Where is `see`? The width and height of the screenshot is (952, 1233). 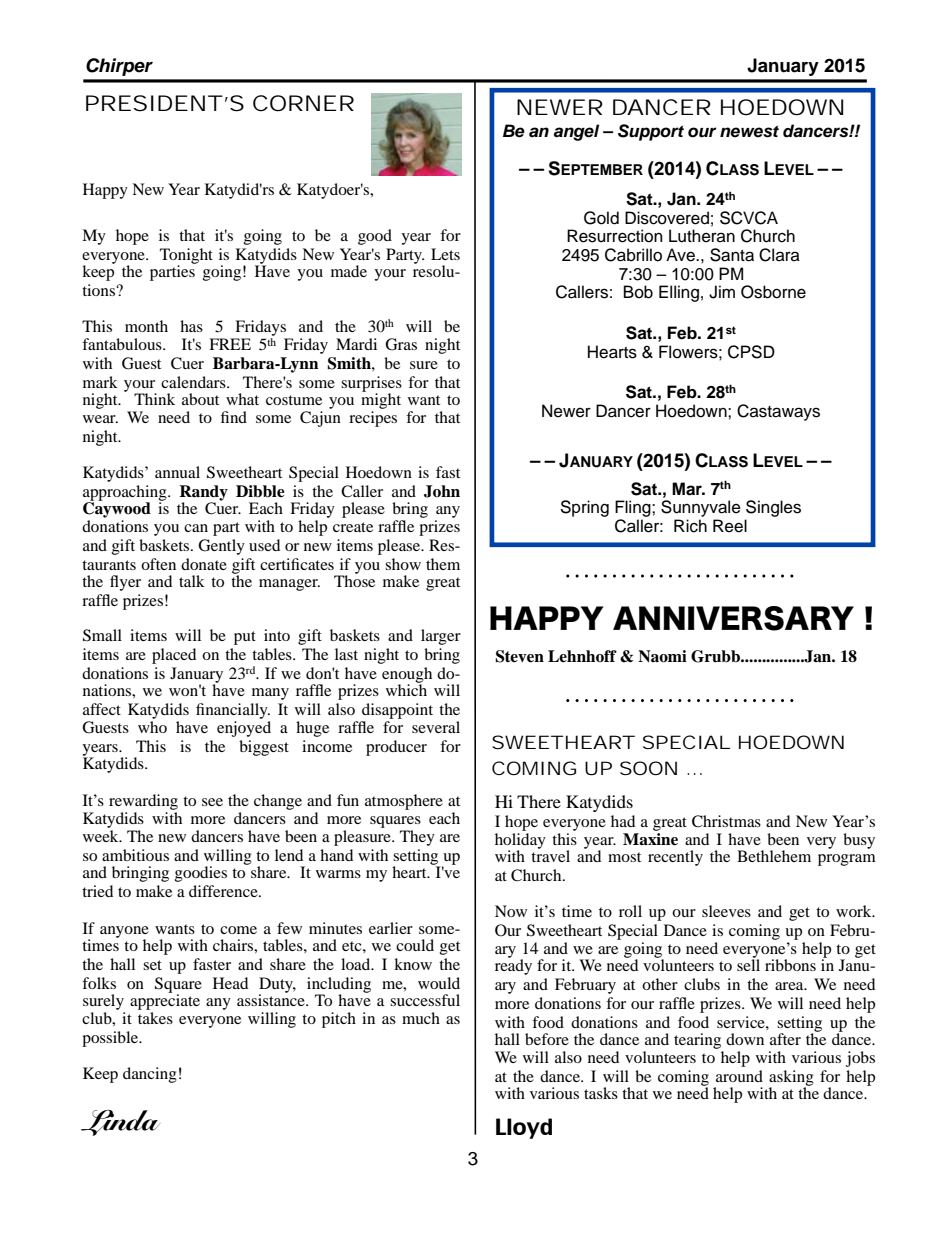
see is located at coordinates (212, 802).
